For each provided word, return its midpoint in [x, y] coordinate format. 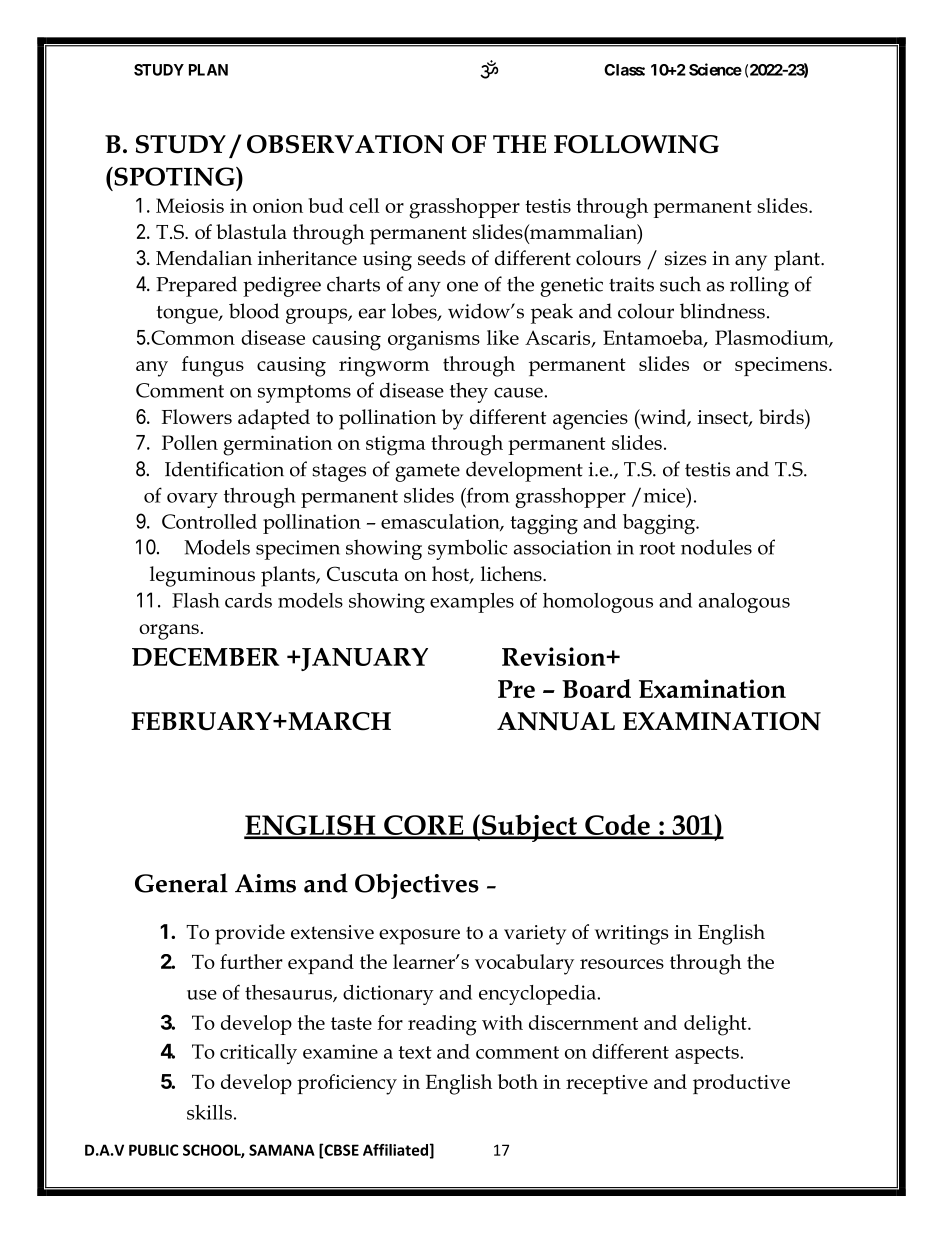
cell [364, 205]
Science [715, 69]
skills [209, 1112]
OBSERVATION [345, 144]
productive [741, 1084]
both [518, 1081]
